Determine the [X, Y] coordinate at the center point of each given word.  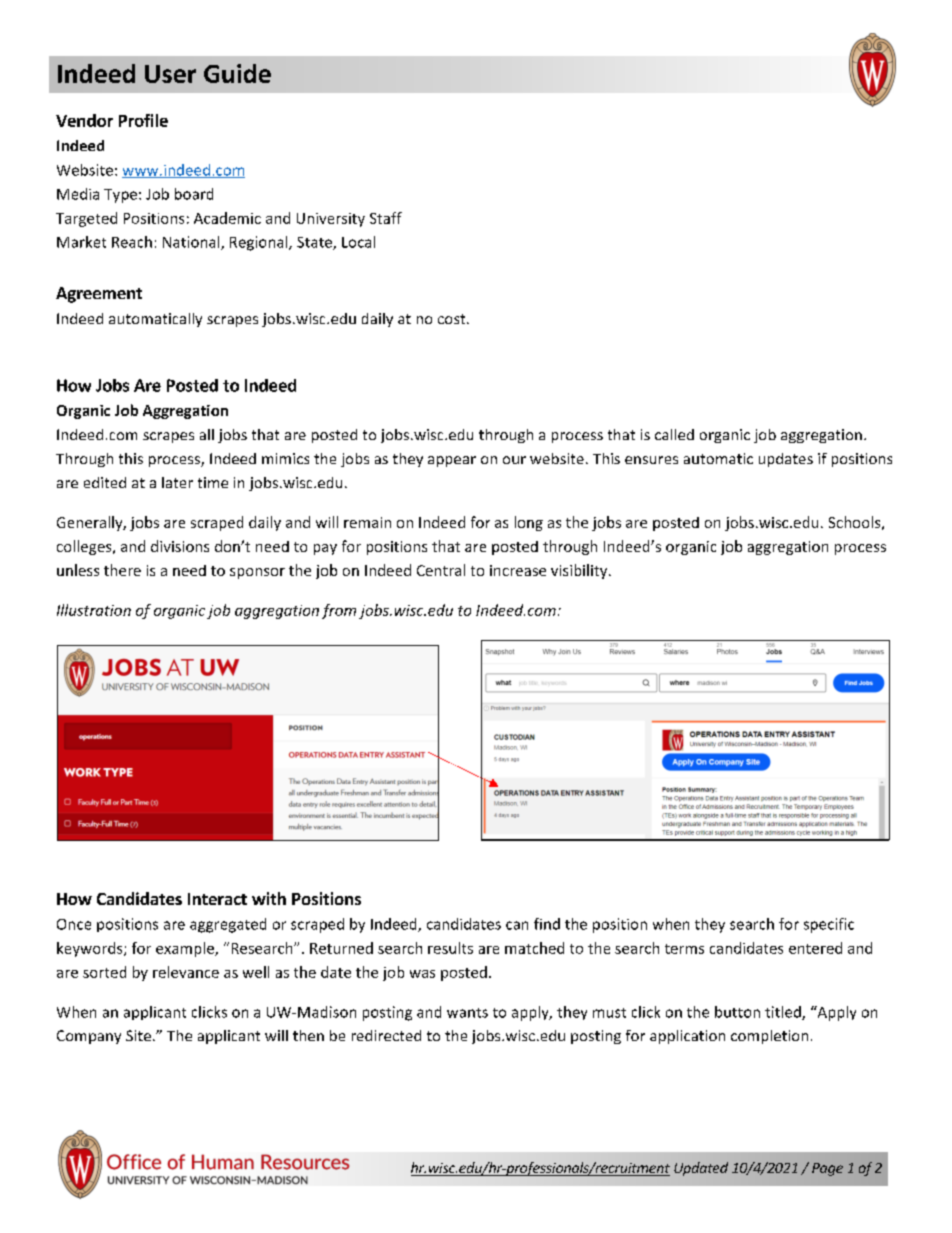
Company [89, 1037]
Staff [386, 218]
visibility [580, 571]
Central [441, 570]
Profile [143, 120]
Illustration [94, 610]
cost [453, 319]
